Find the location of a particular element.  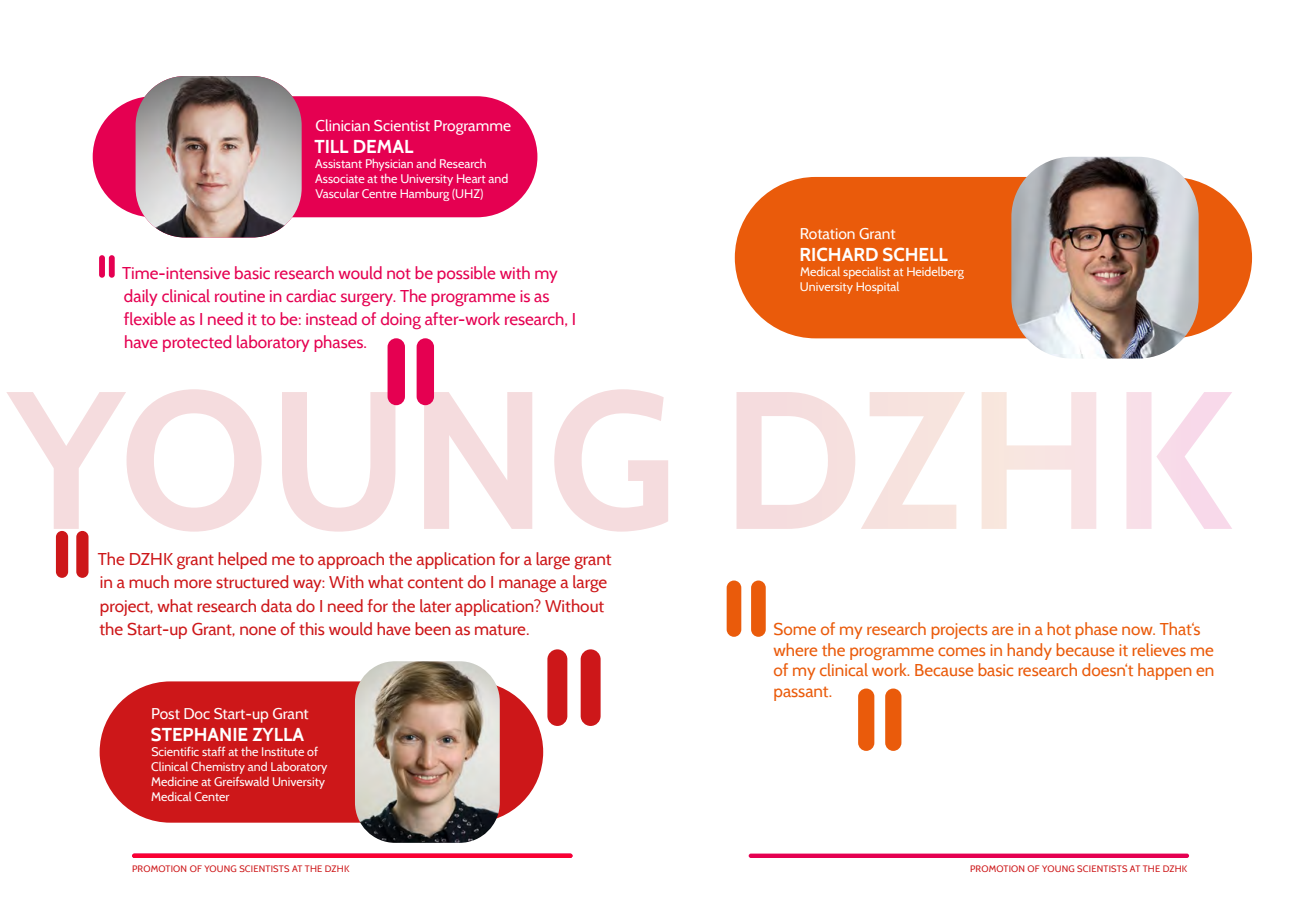

TILL is located at coordinates (331, 146).
